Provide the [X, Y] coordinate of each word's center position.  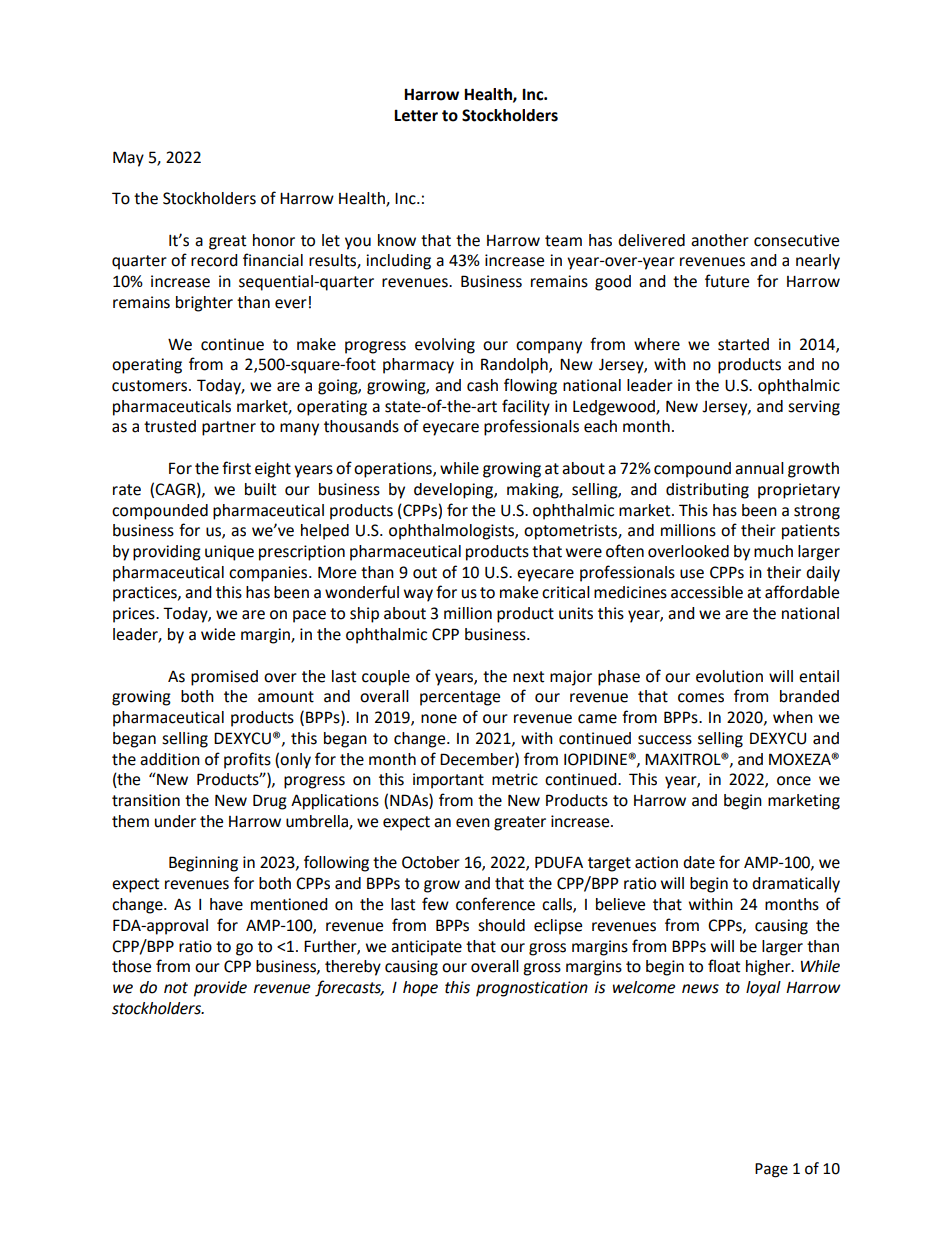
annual [759, 468]
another [720, 240]
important [448, 781]
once [794, 781]
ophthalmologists [452, 532]
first [236, 468]
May [128, 159]
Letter [416, 116]
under [175, 821]
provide [220, 989]
